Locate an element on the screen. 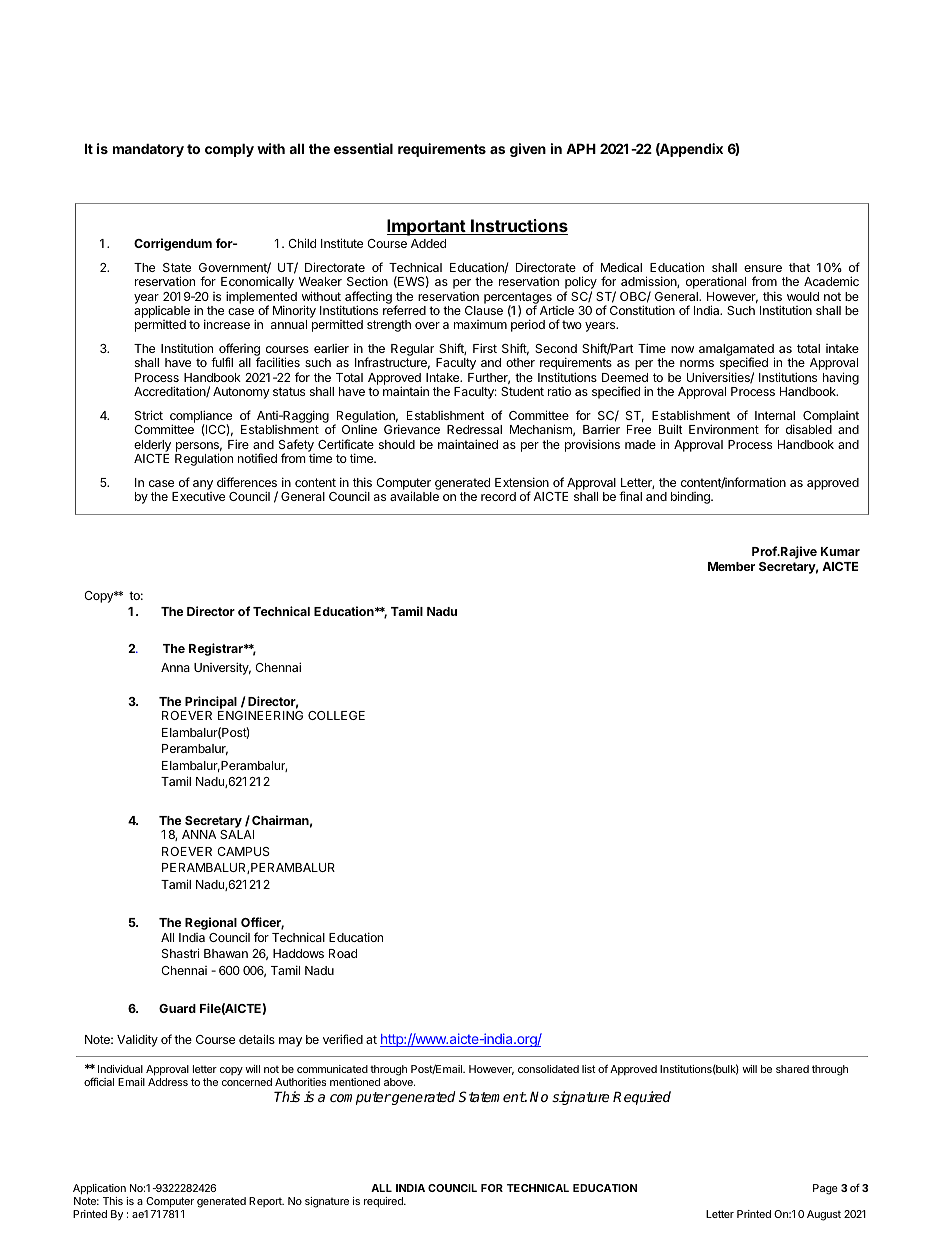 The height and width of the screenshot is (1233, 952). Grievance is located at coordinates (412, 429).
